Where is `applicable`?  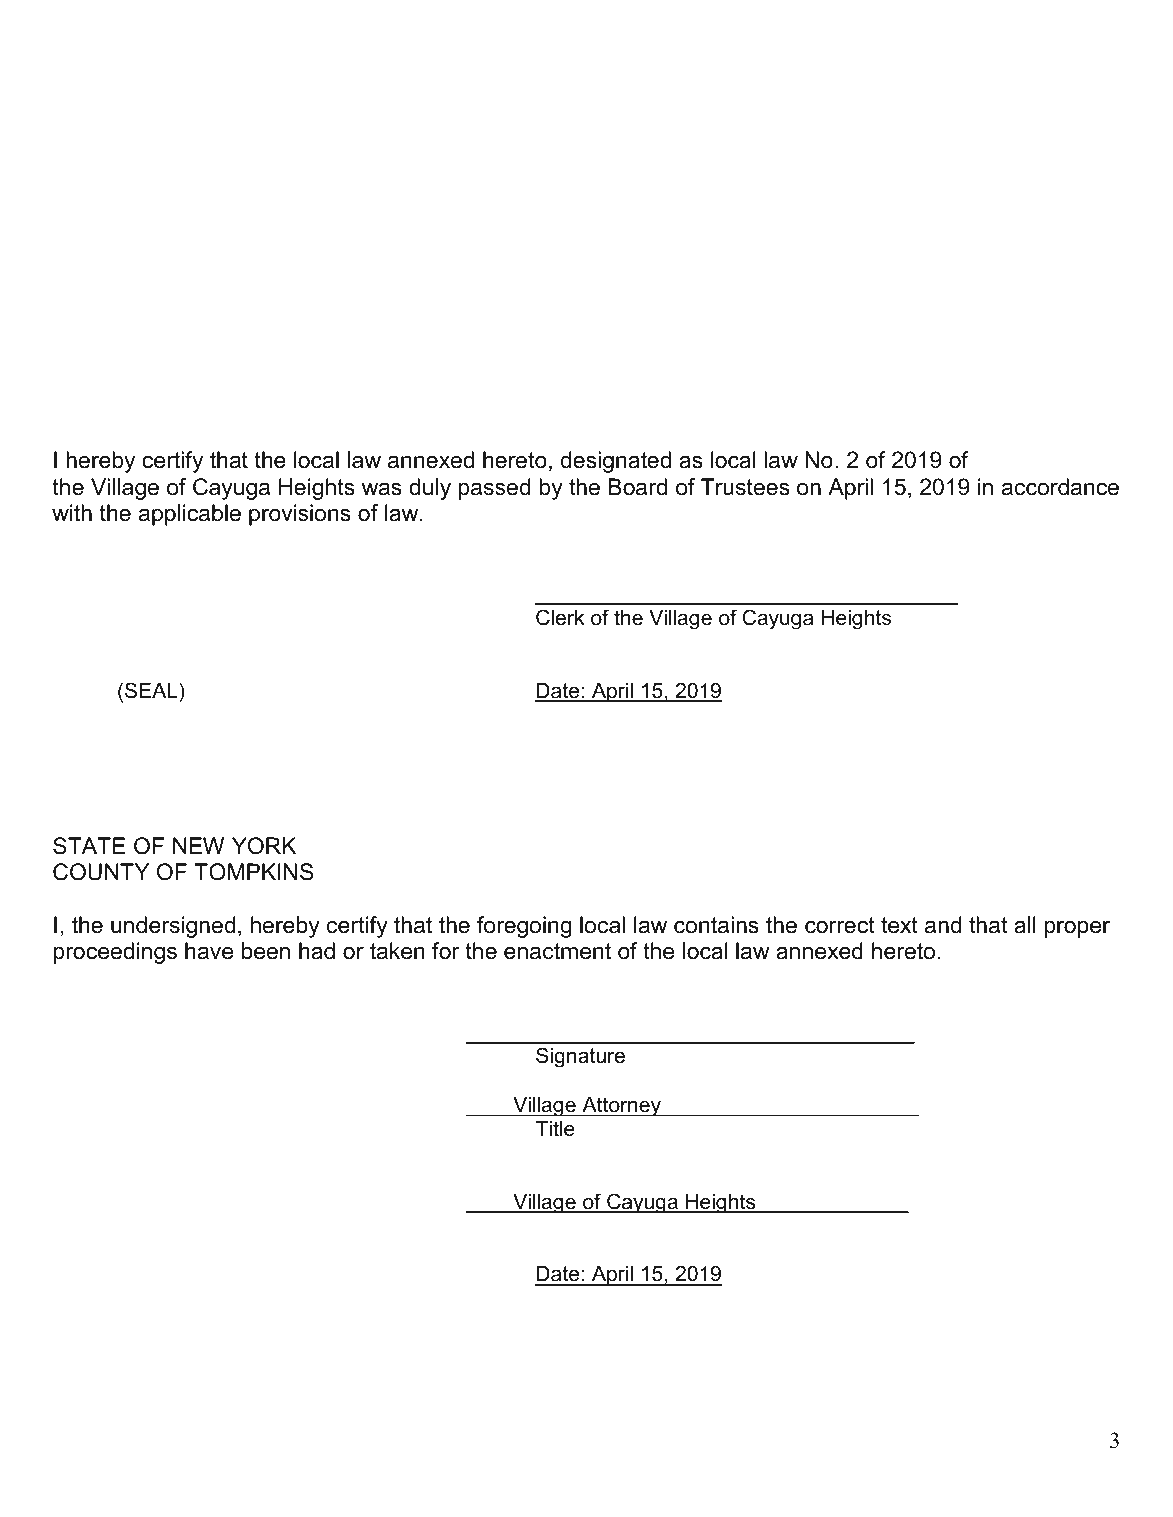 applicable is located at coordinates (190, 515).
